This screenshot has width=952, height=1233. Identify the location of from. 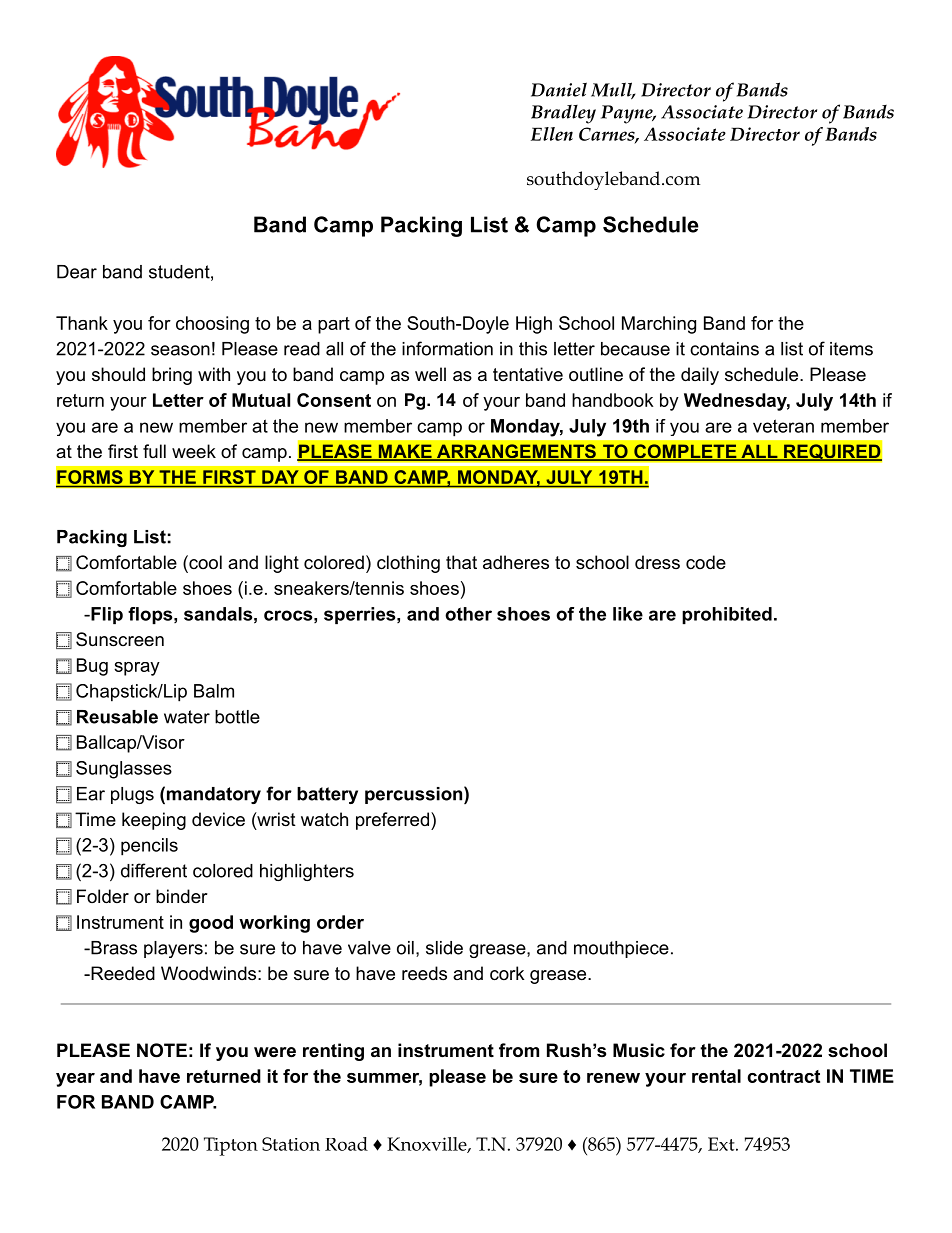
(519, 1050).
